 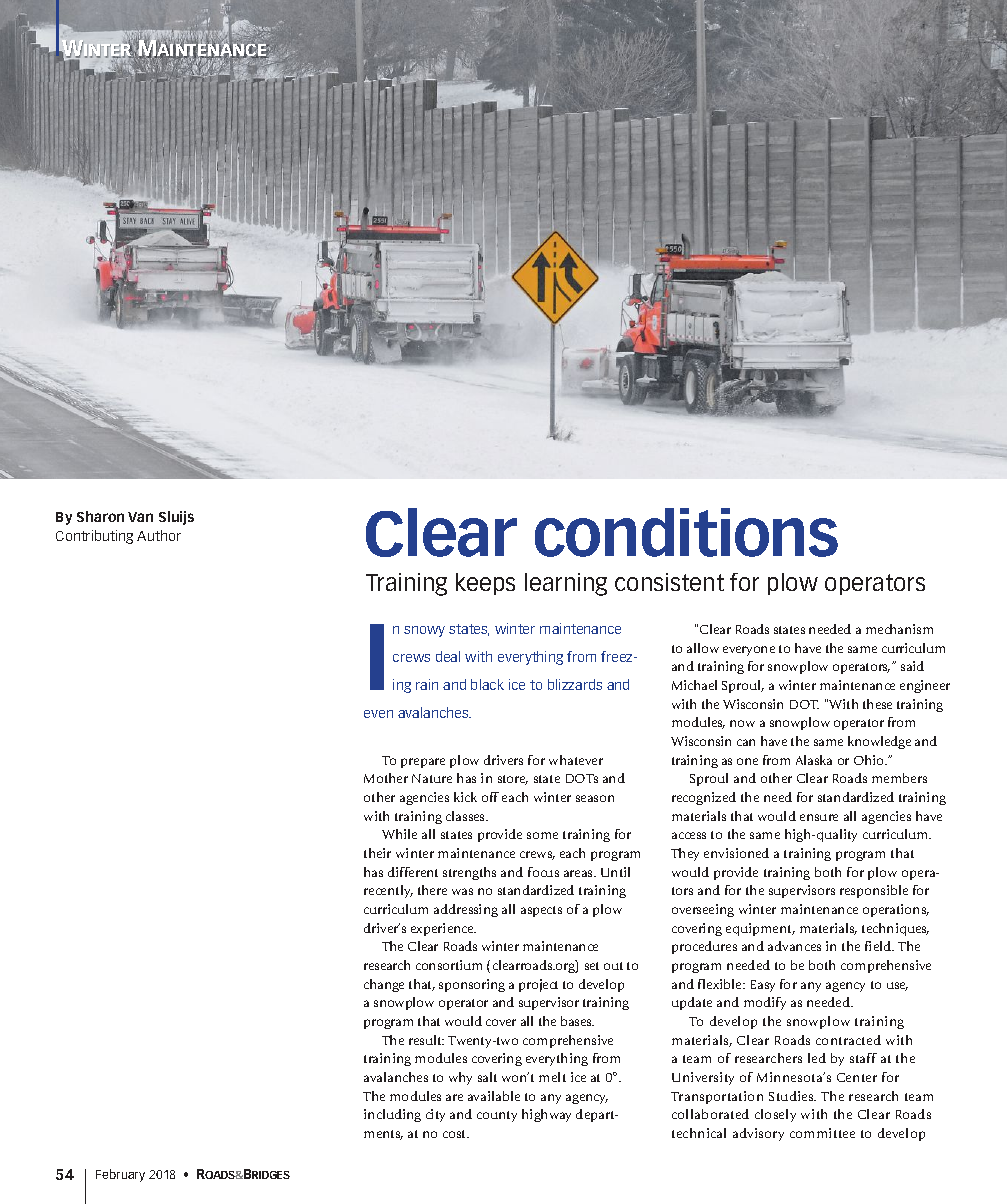 What do you see at coordinates (159, 535) in the screenshot?
I see `Author` at bounding box center [159, 535].
